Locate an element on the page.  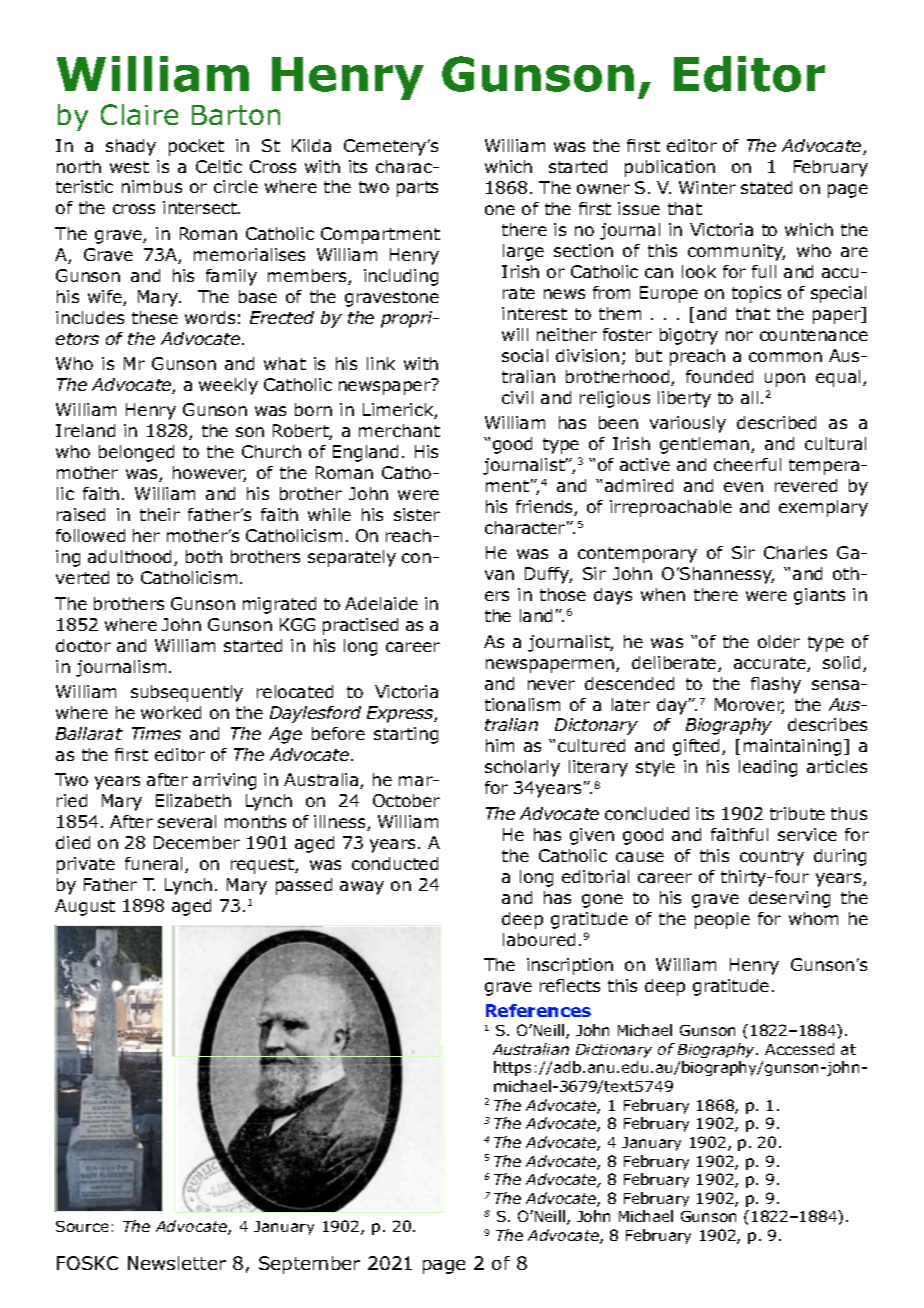
subsequently is located at coordinates (187, 693).
